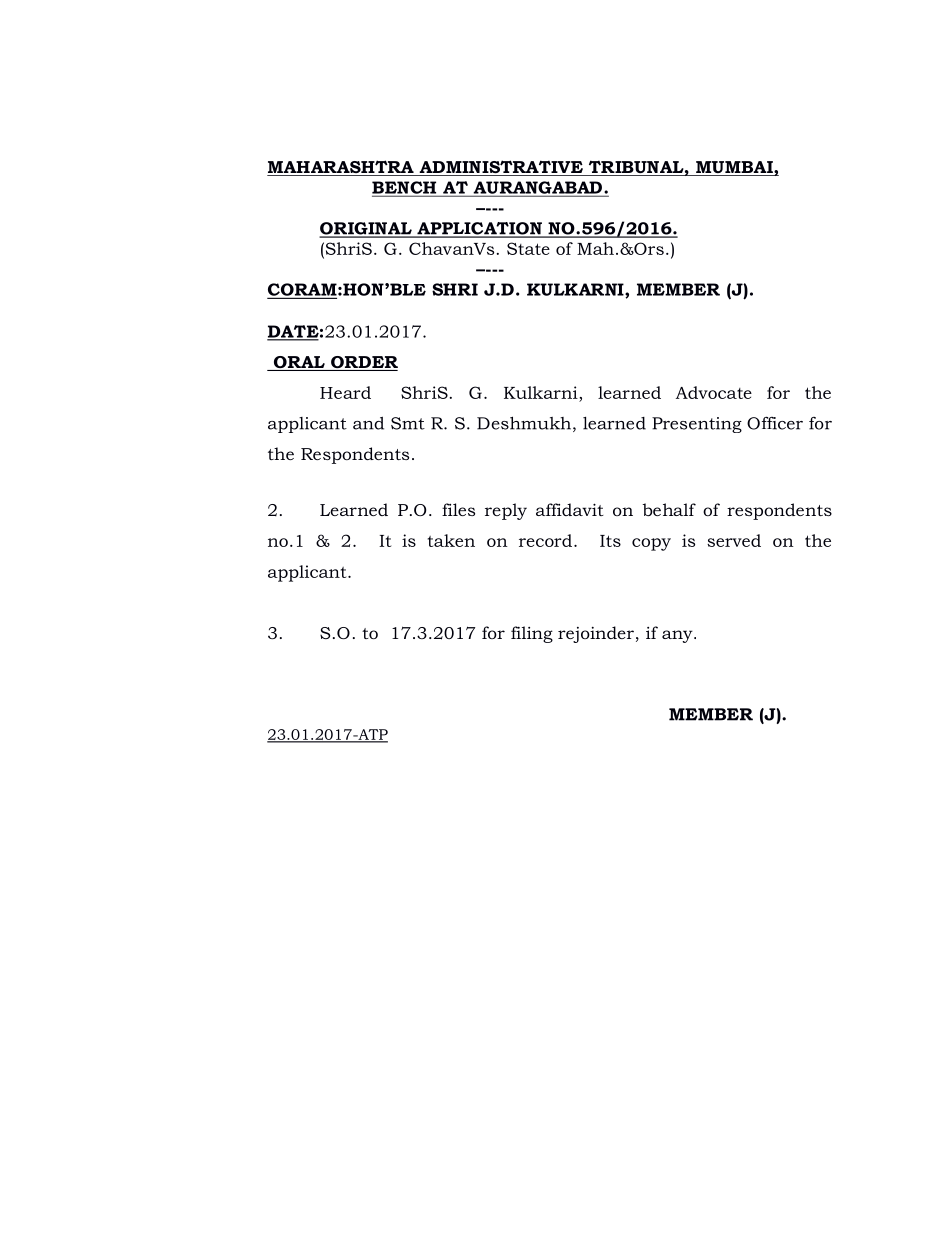 Image resolution: width=952 pixels, height=1233 pixels. Describe the element at coordinates (714, 392) in the image. I see `Advocate` at that location.
